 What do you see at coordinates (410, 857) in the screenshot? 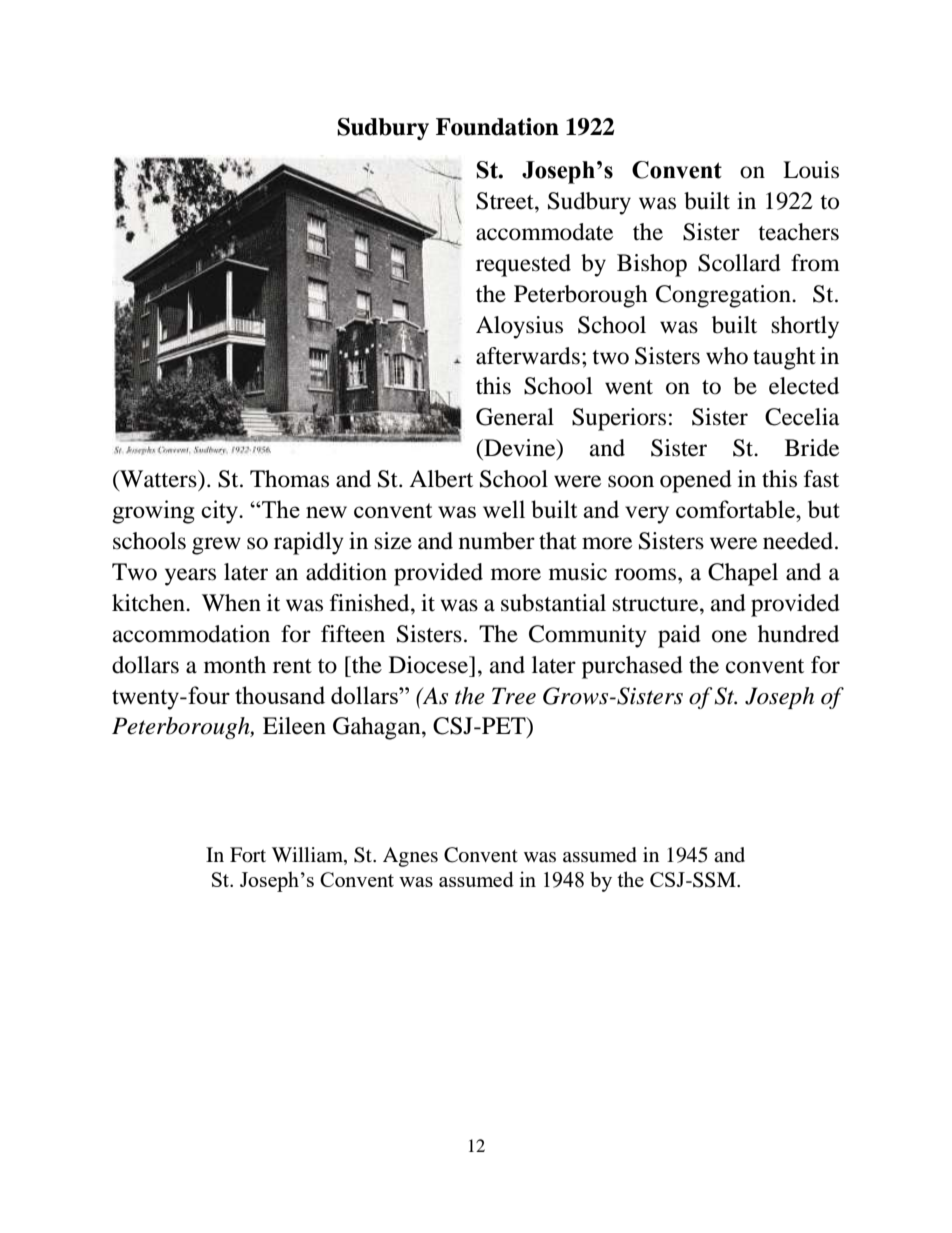
I see `Agnes` at bounding box center [410, 857].
